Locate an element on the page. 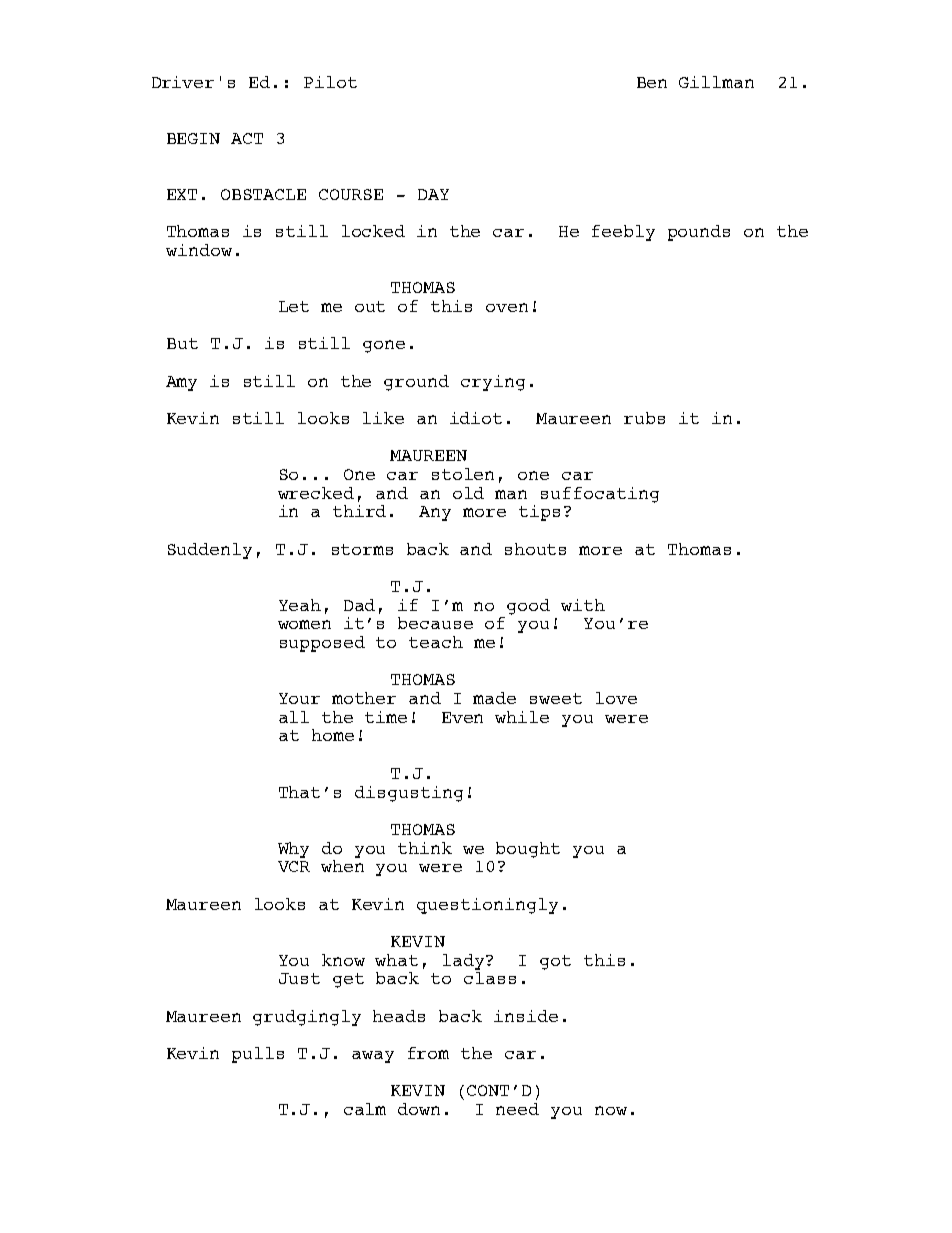  Ben is located at coordinates (652, 82).
